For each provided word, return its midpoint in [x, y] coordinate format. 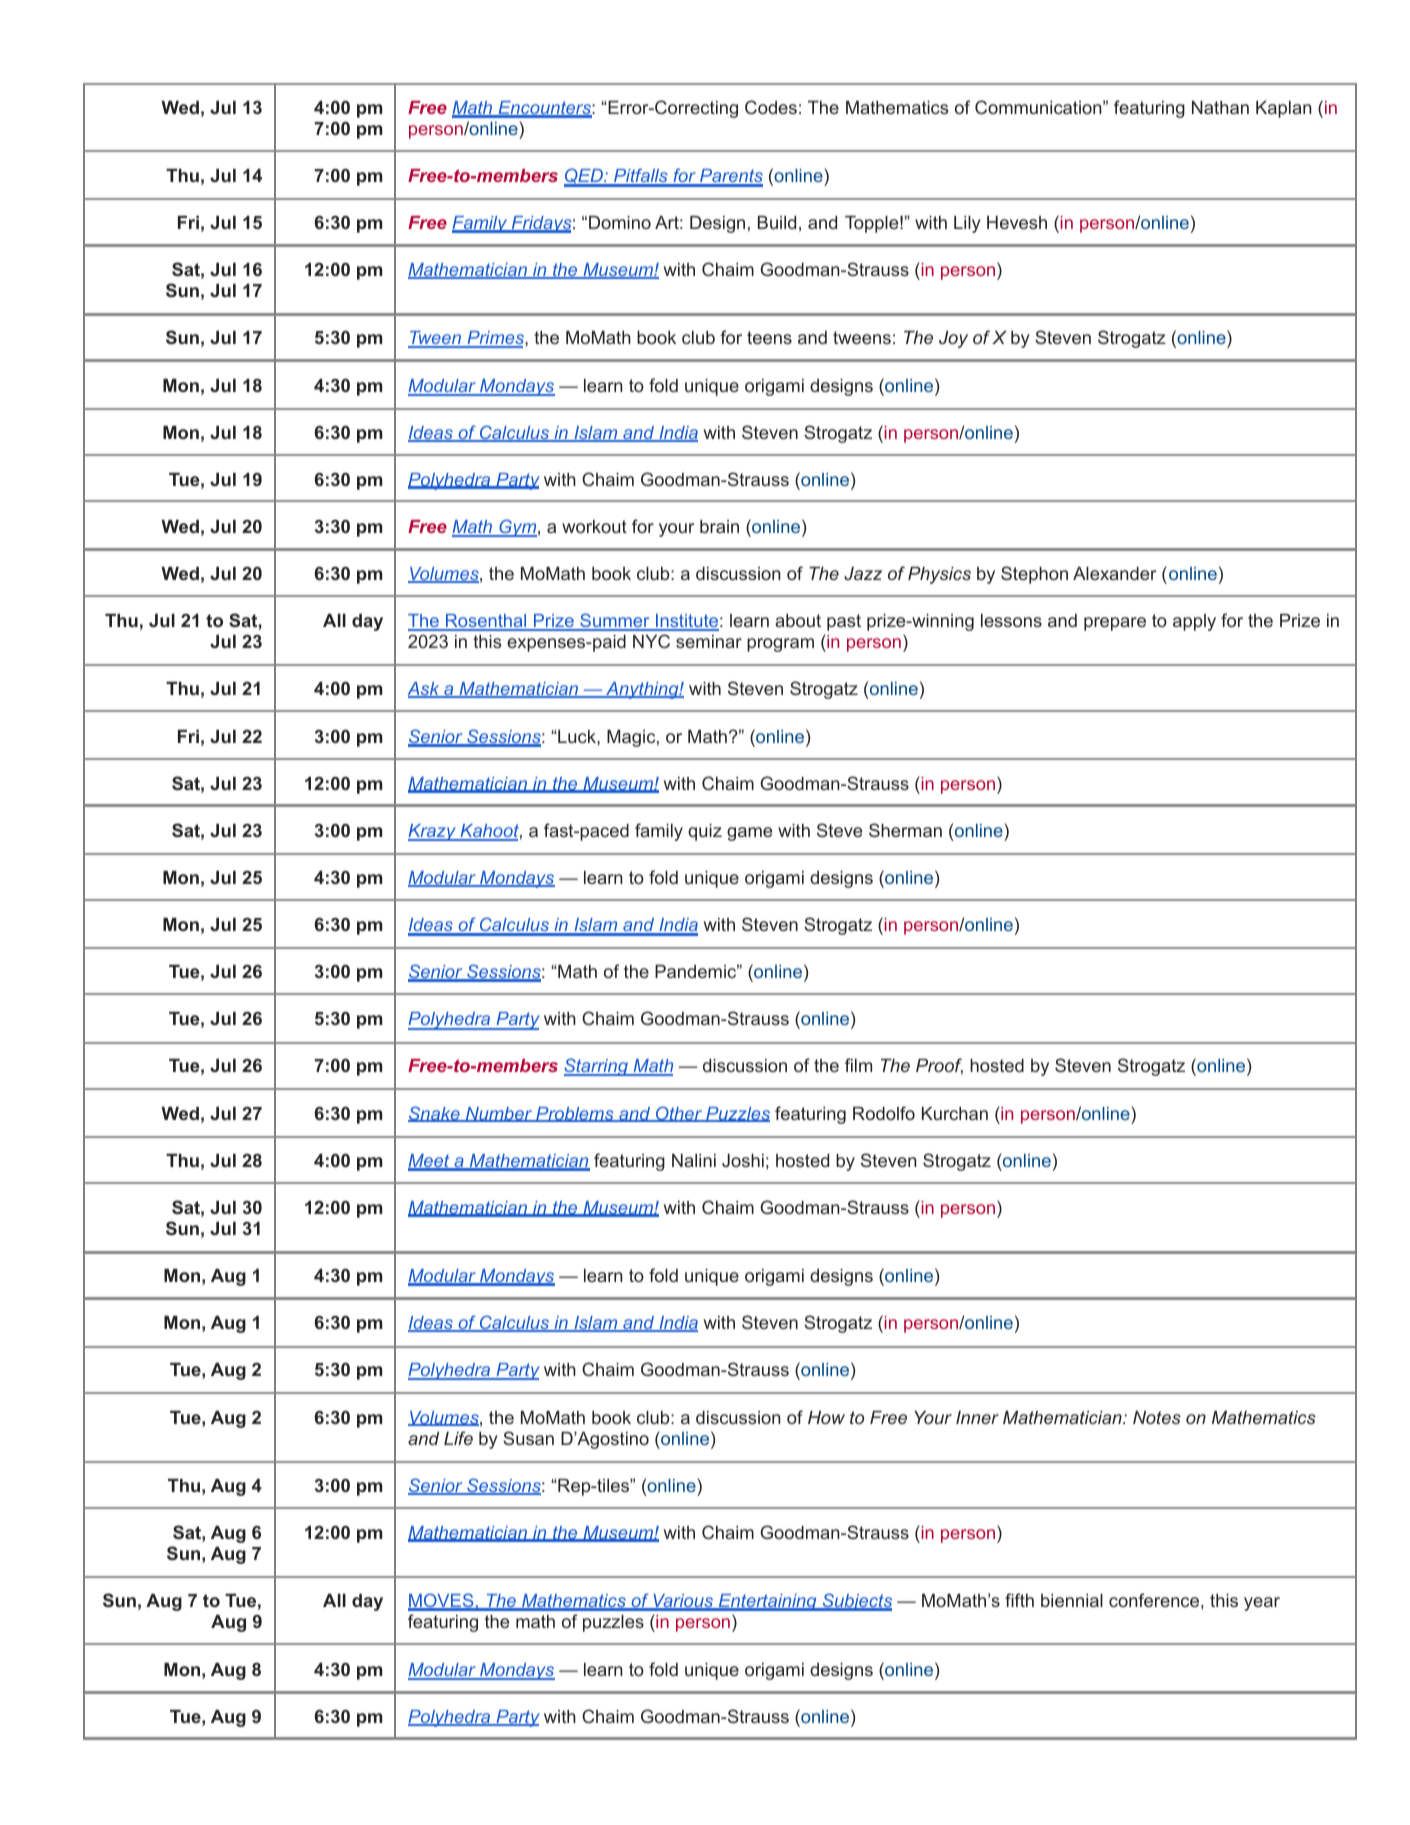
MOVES [442, 1601]
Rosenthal [486, 622]
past [844, 622]
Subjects [856, 1602]
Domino [620, 222]
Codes [771, 107]
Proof [939, 1066]
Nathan [1220, 107]
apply [1194, 622]
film [858, 1065]
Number [499, 1114]
